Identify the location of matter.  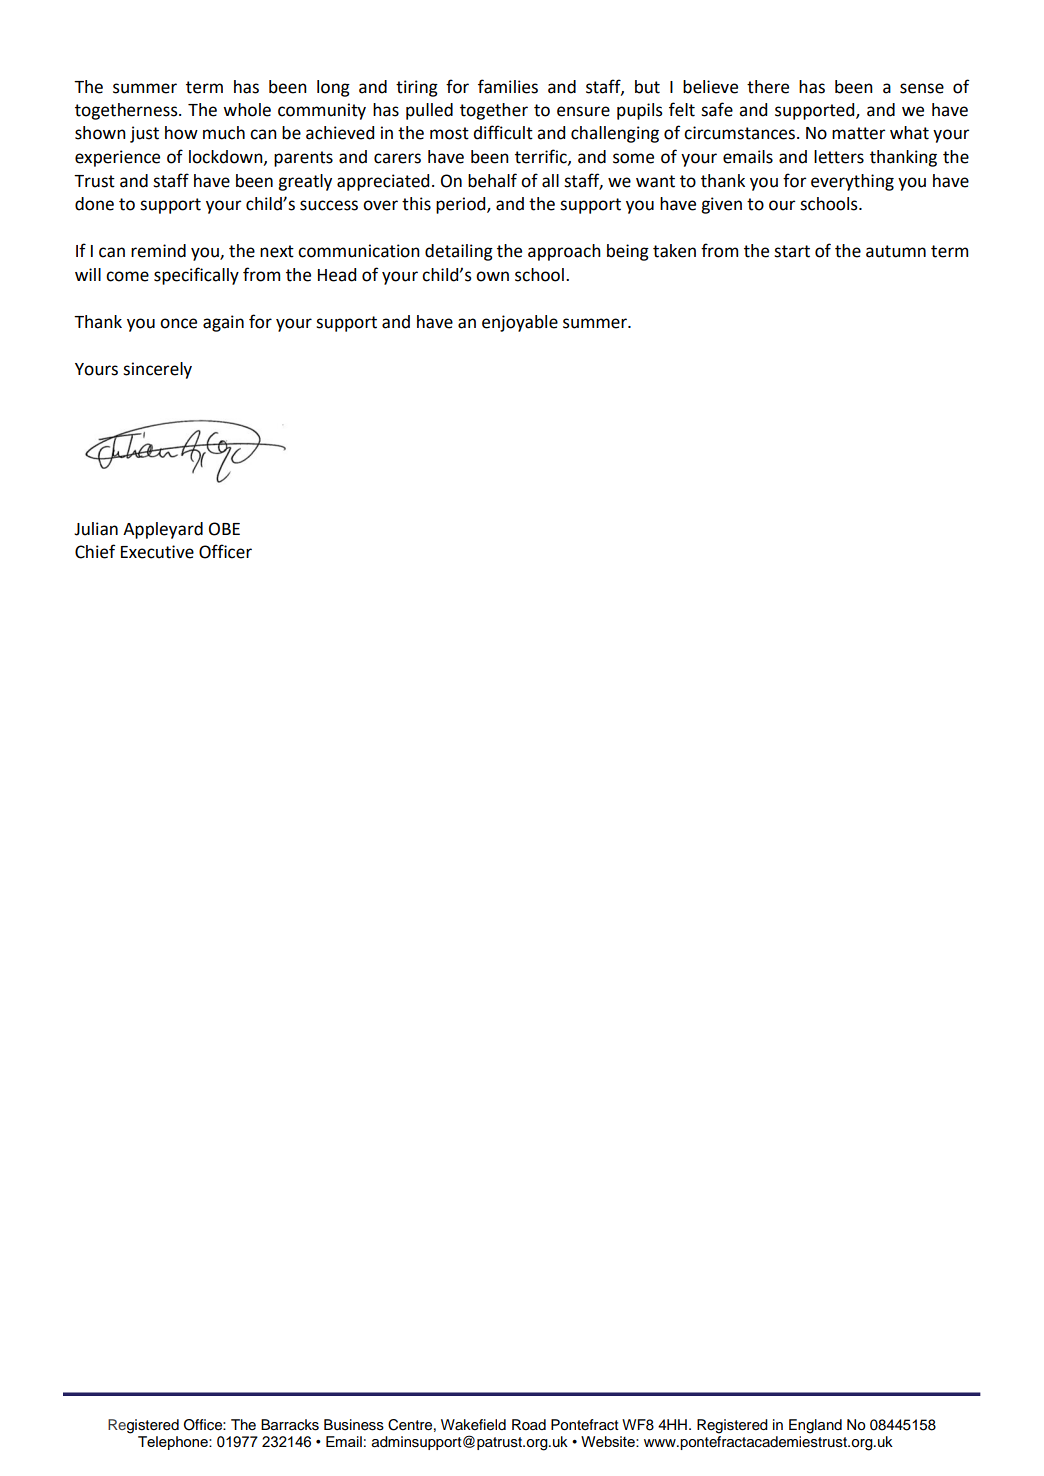
(859, 133).
